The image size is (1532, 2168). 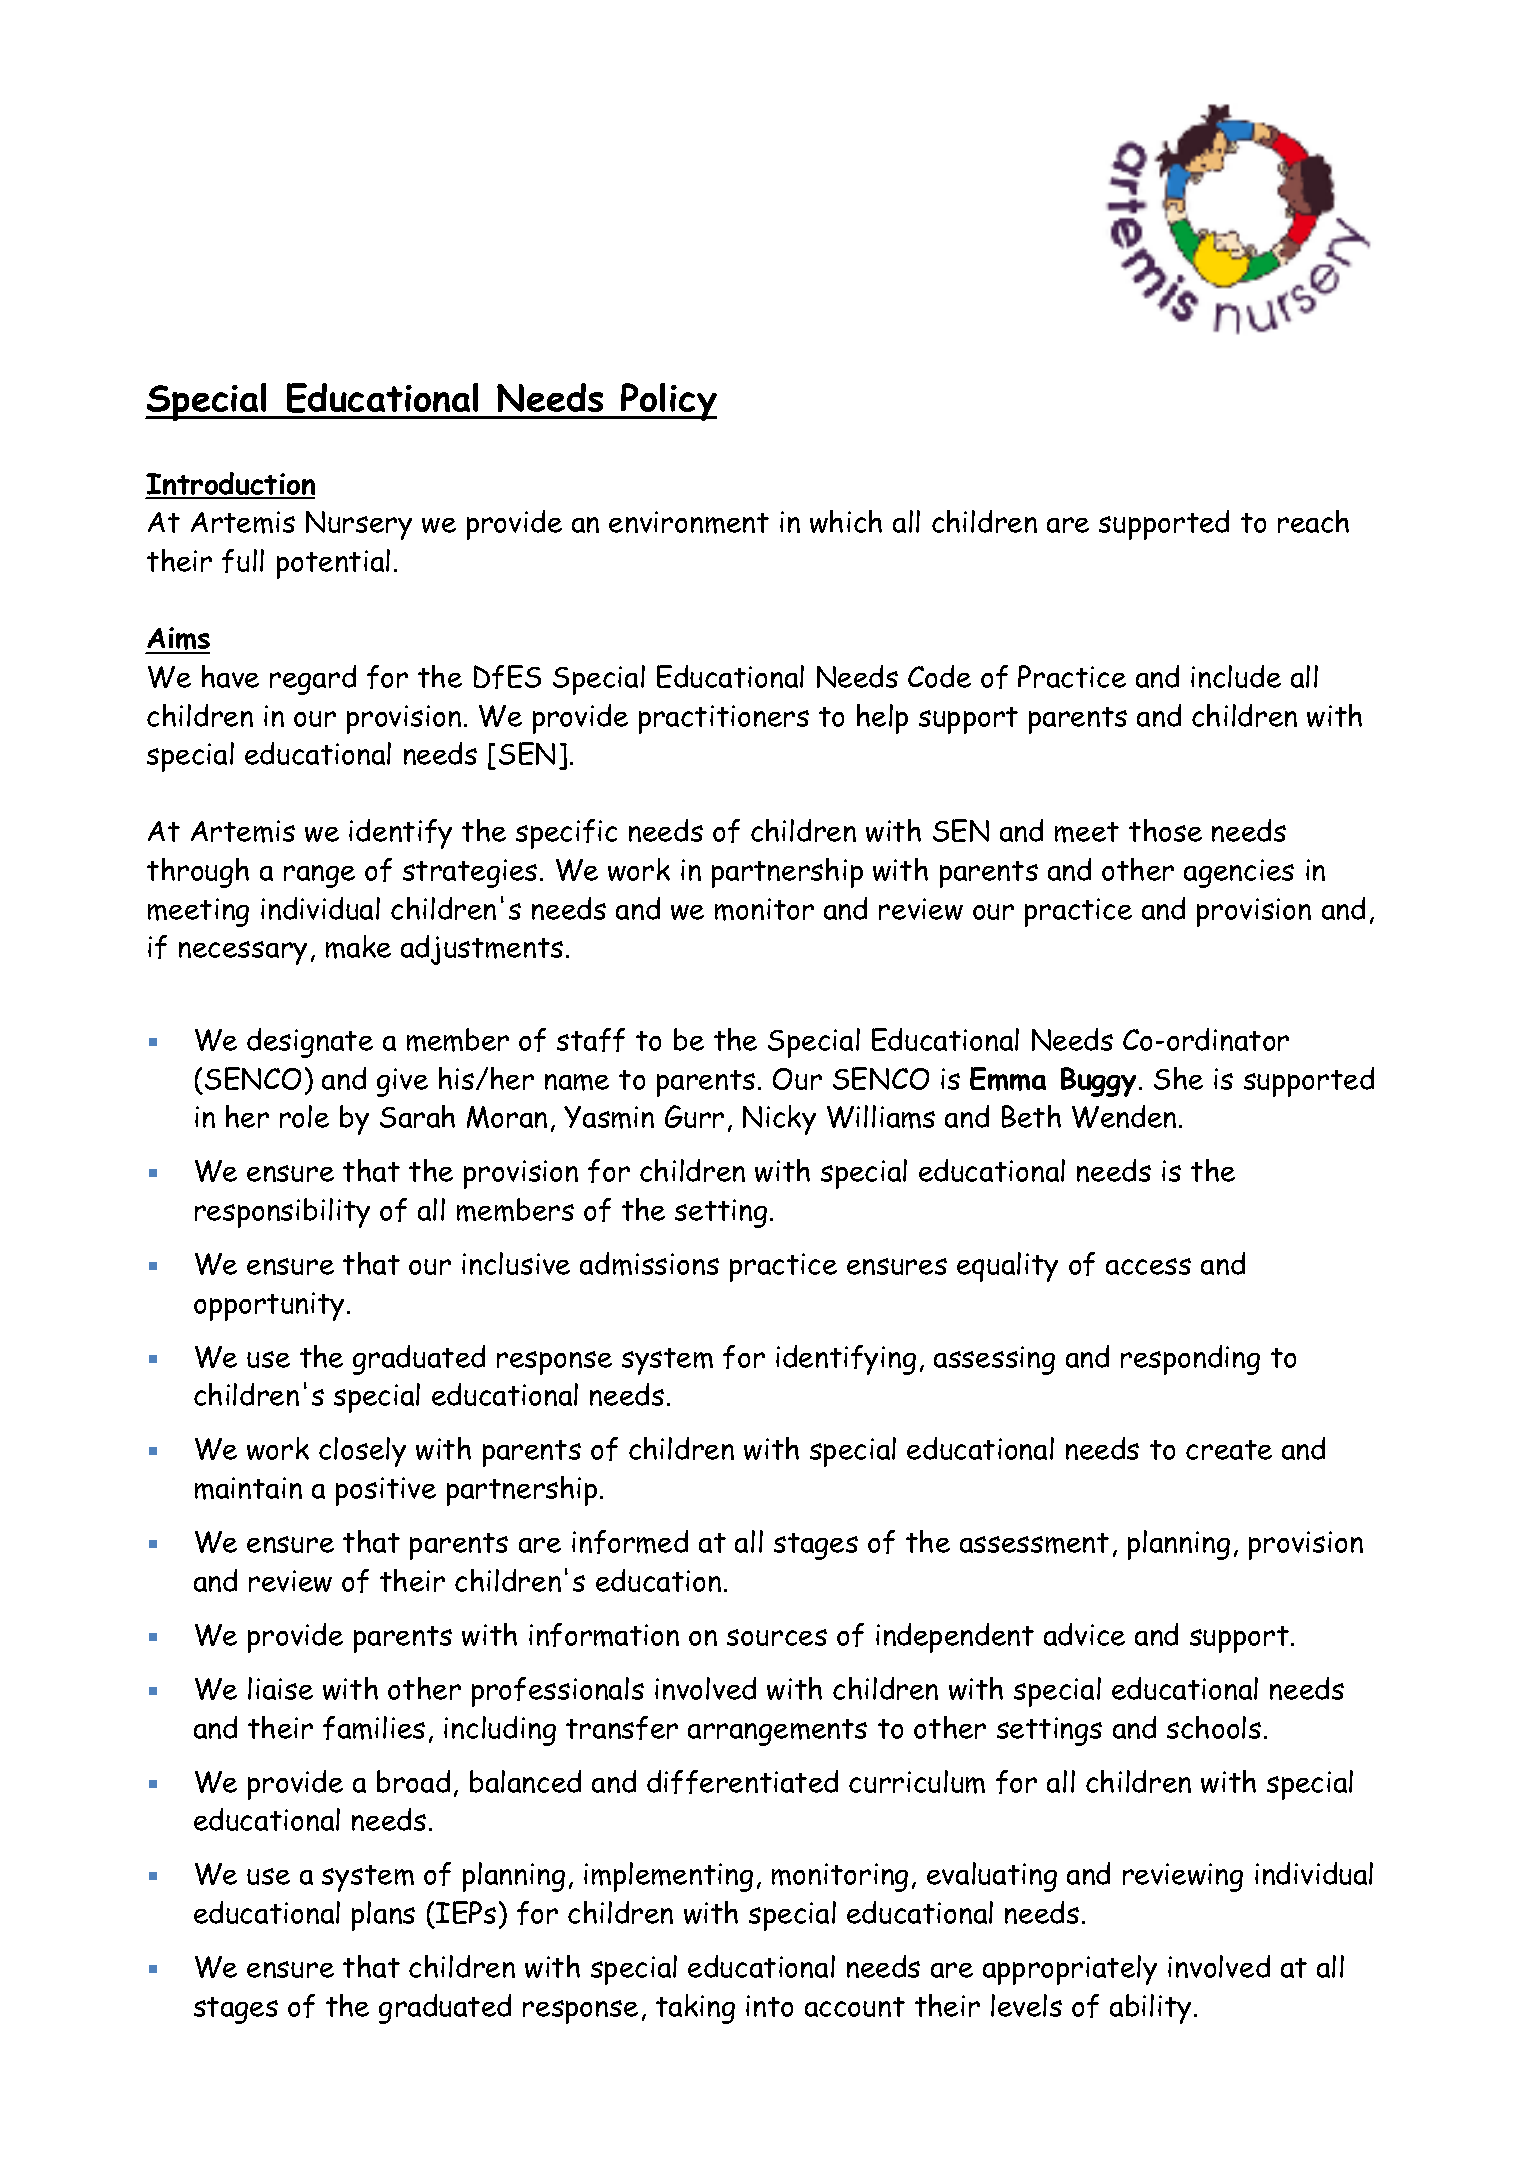 I want to click on reach, so click(x=1313, y=521).
